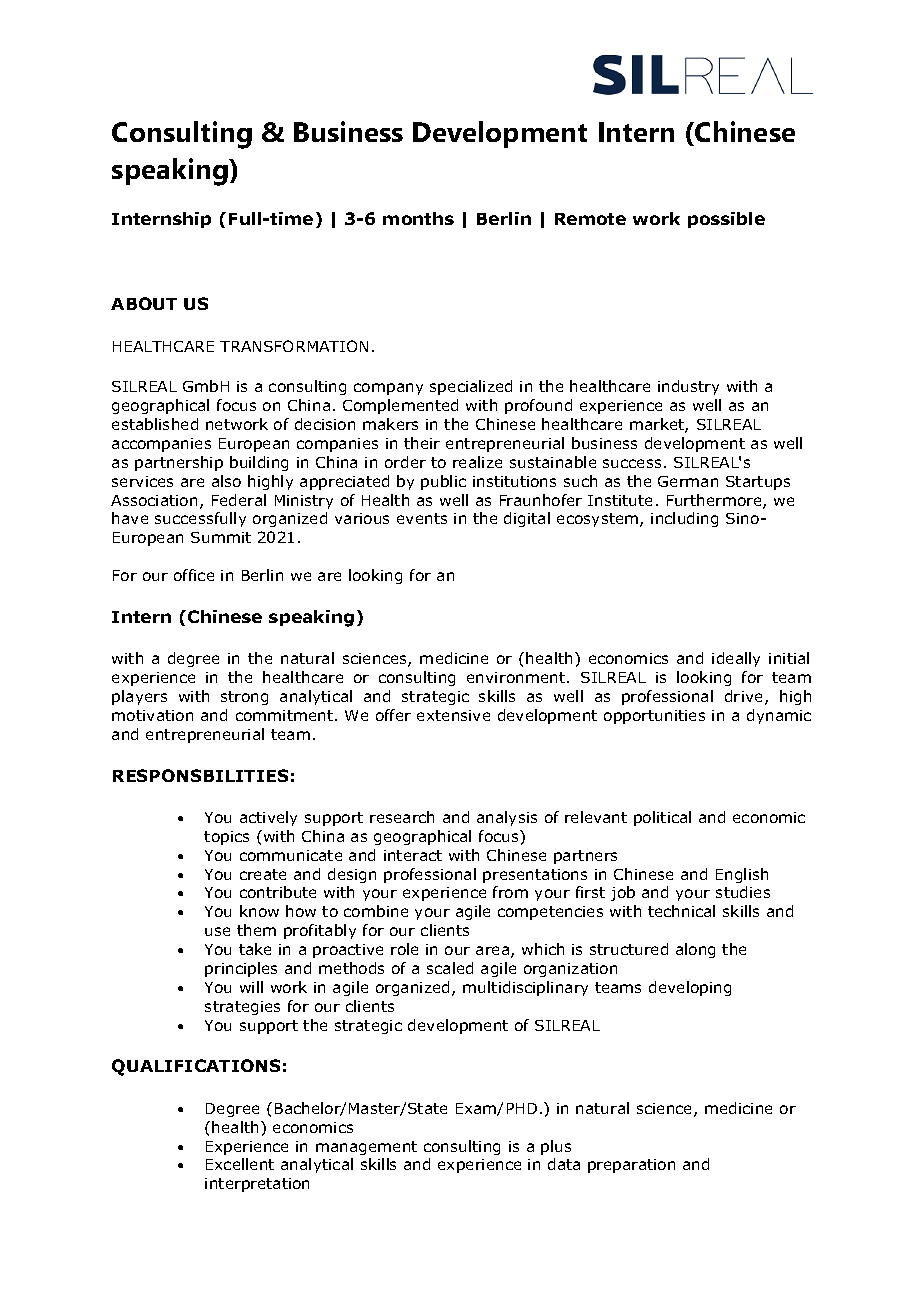 The height and width of the page is (1308, 924). What do you see at coordinates (155, 424) in the page?
I see `established` at bounding box center [155, 424].
